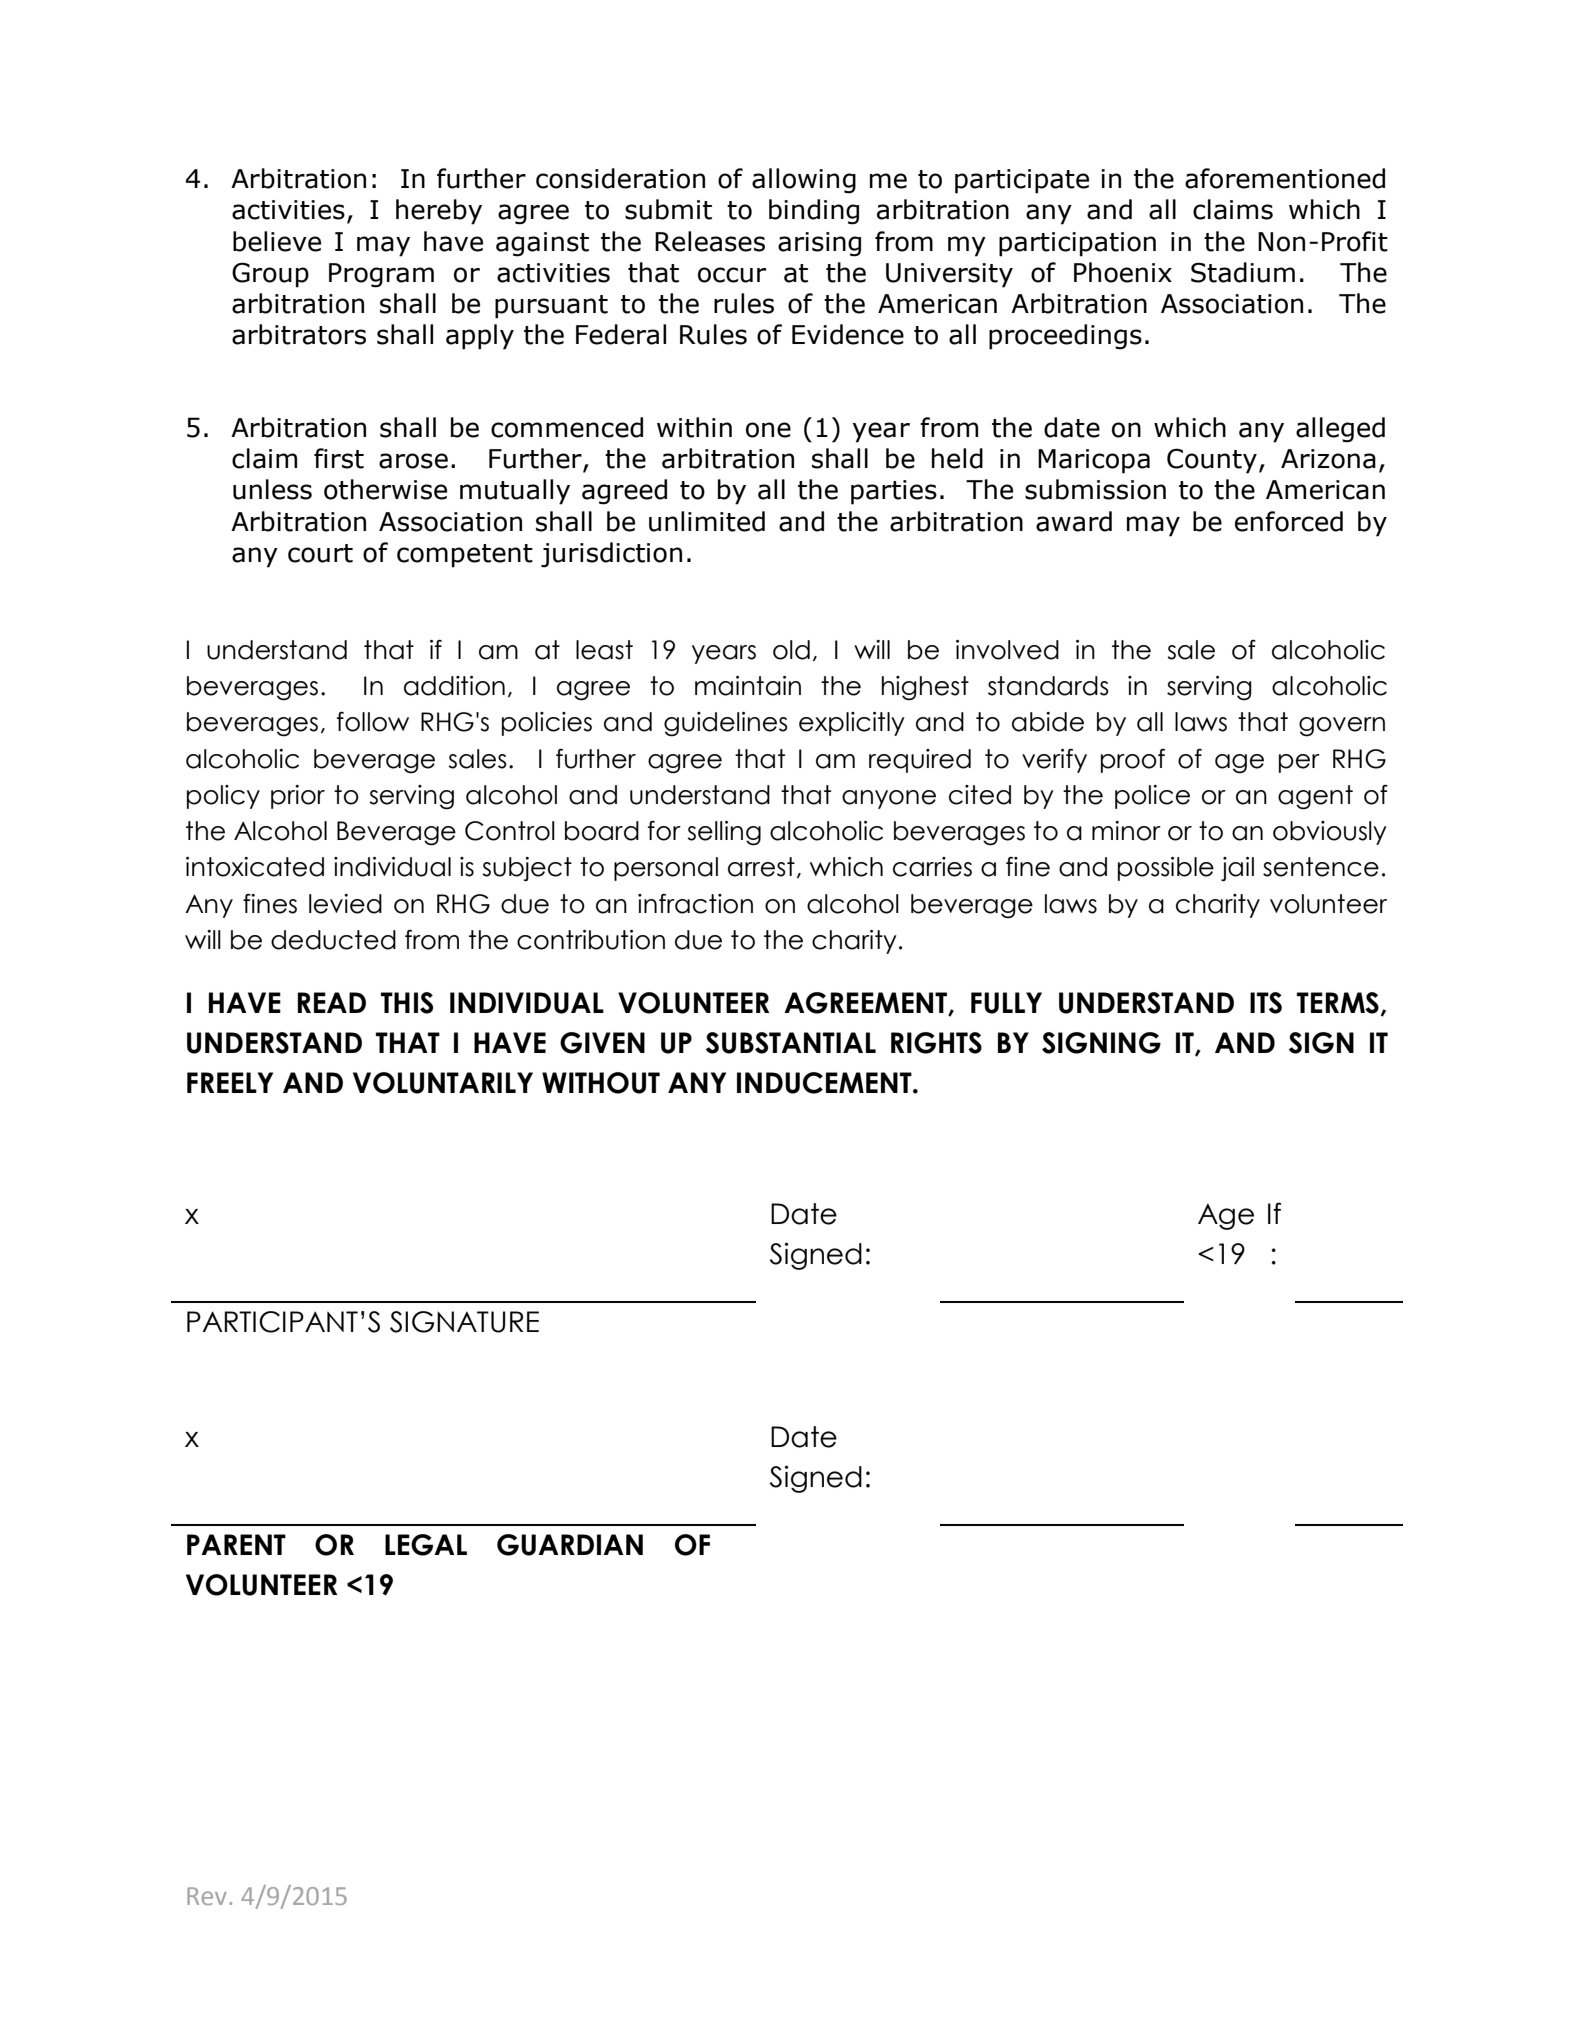  Describe the element at coordinates (320, 553) in the screenshot. I see `court` at that location.
